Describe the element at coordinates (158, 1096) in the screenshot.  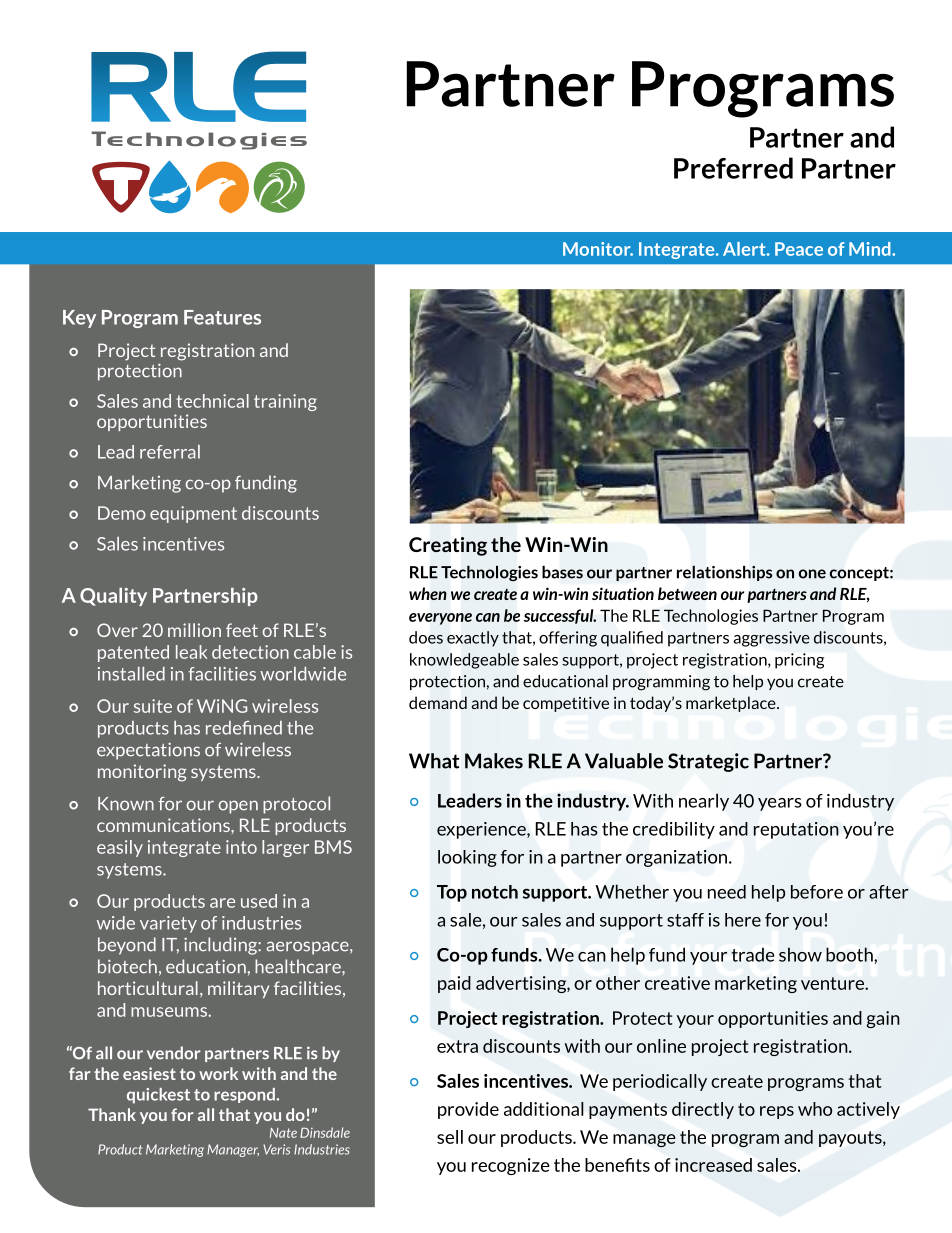
I see `quickest` at that location.
